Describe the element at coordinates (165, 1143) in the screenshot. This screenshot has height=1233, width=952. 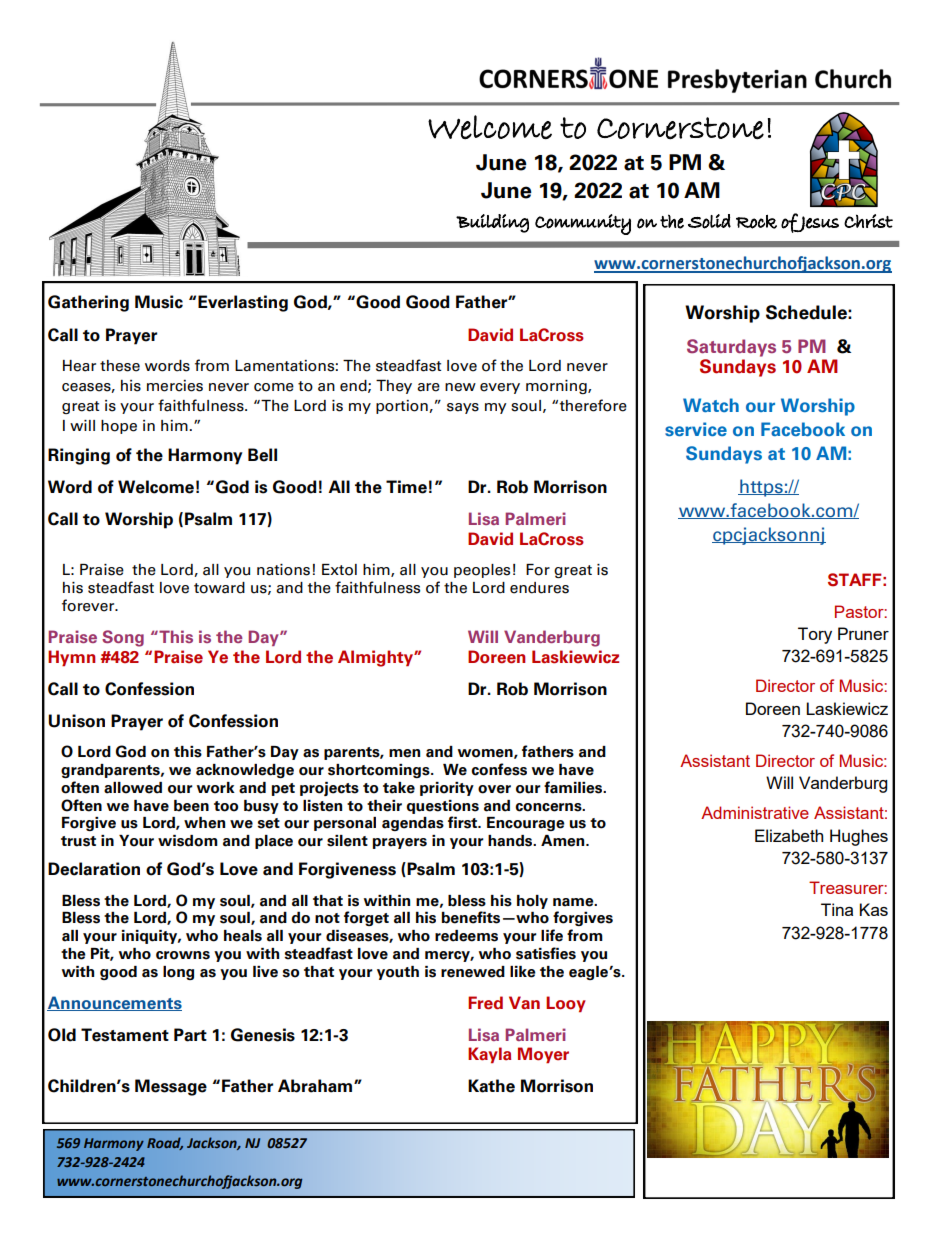
I see `Road` at that location.
